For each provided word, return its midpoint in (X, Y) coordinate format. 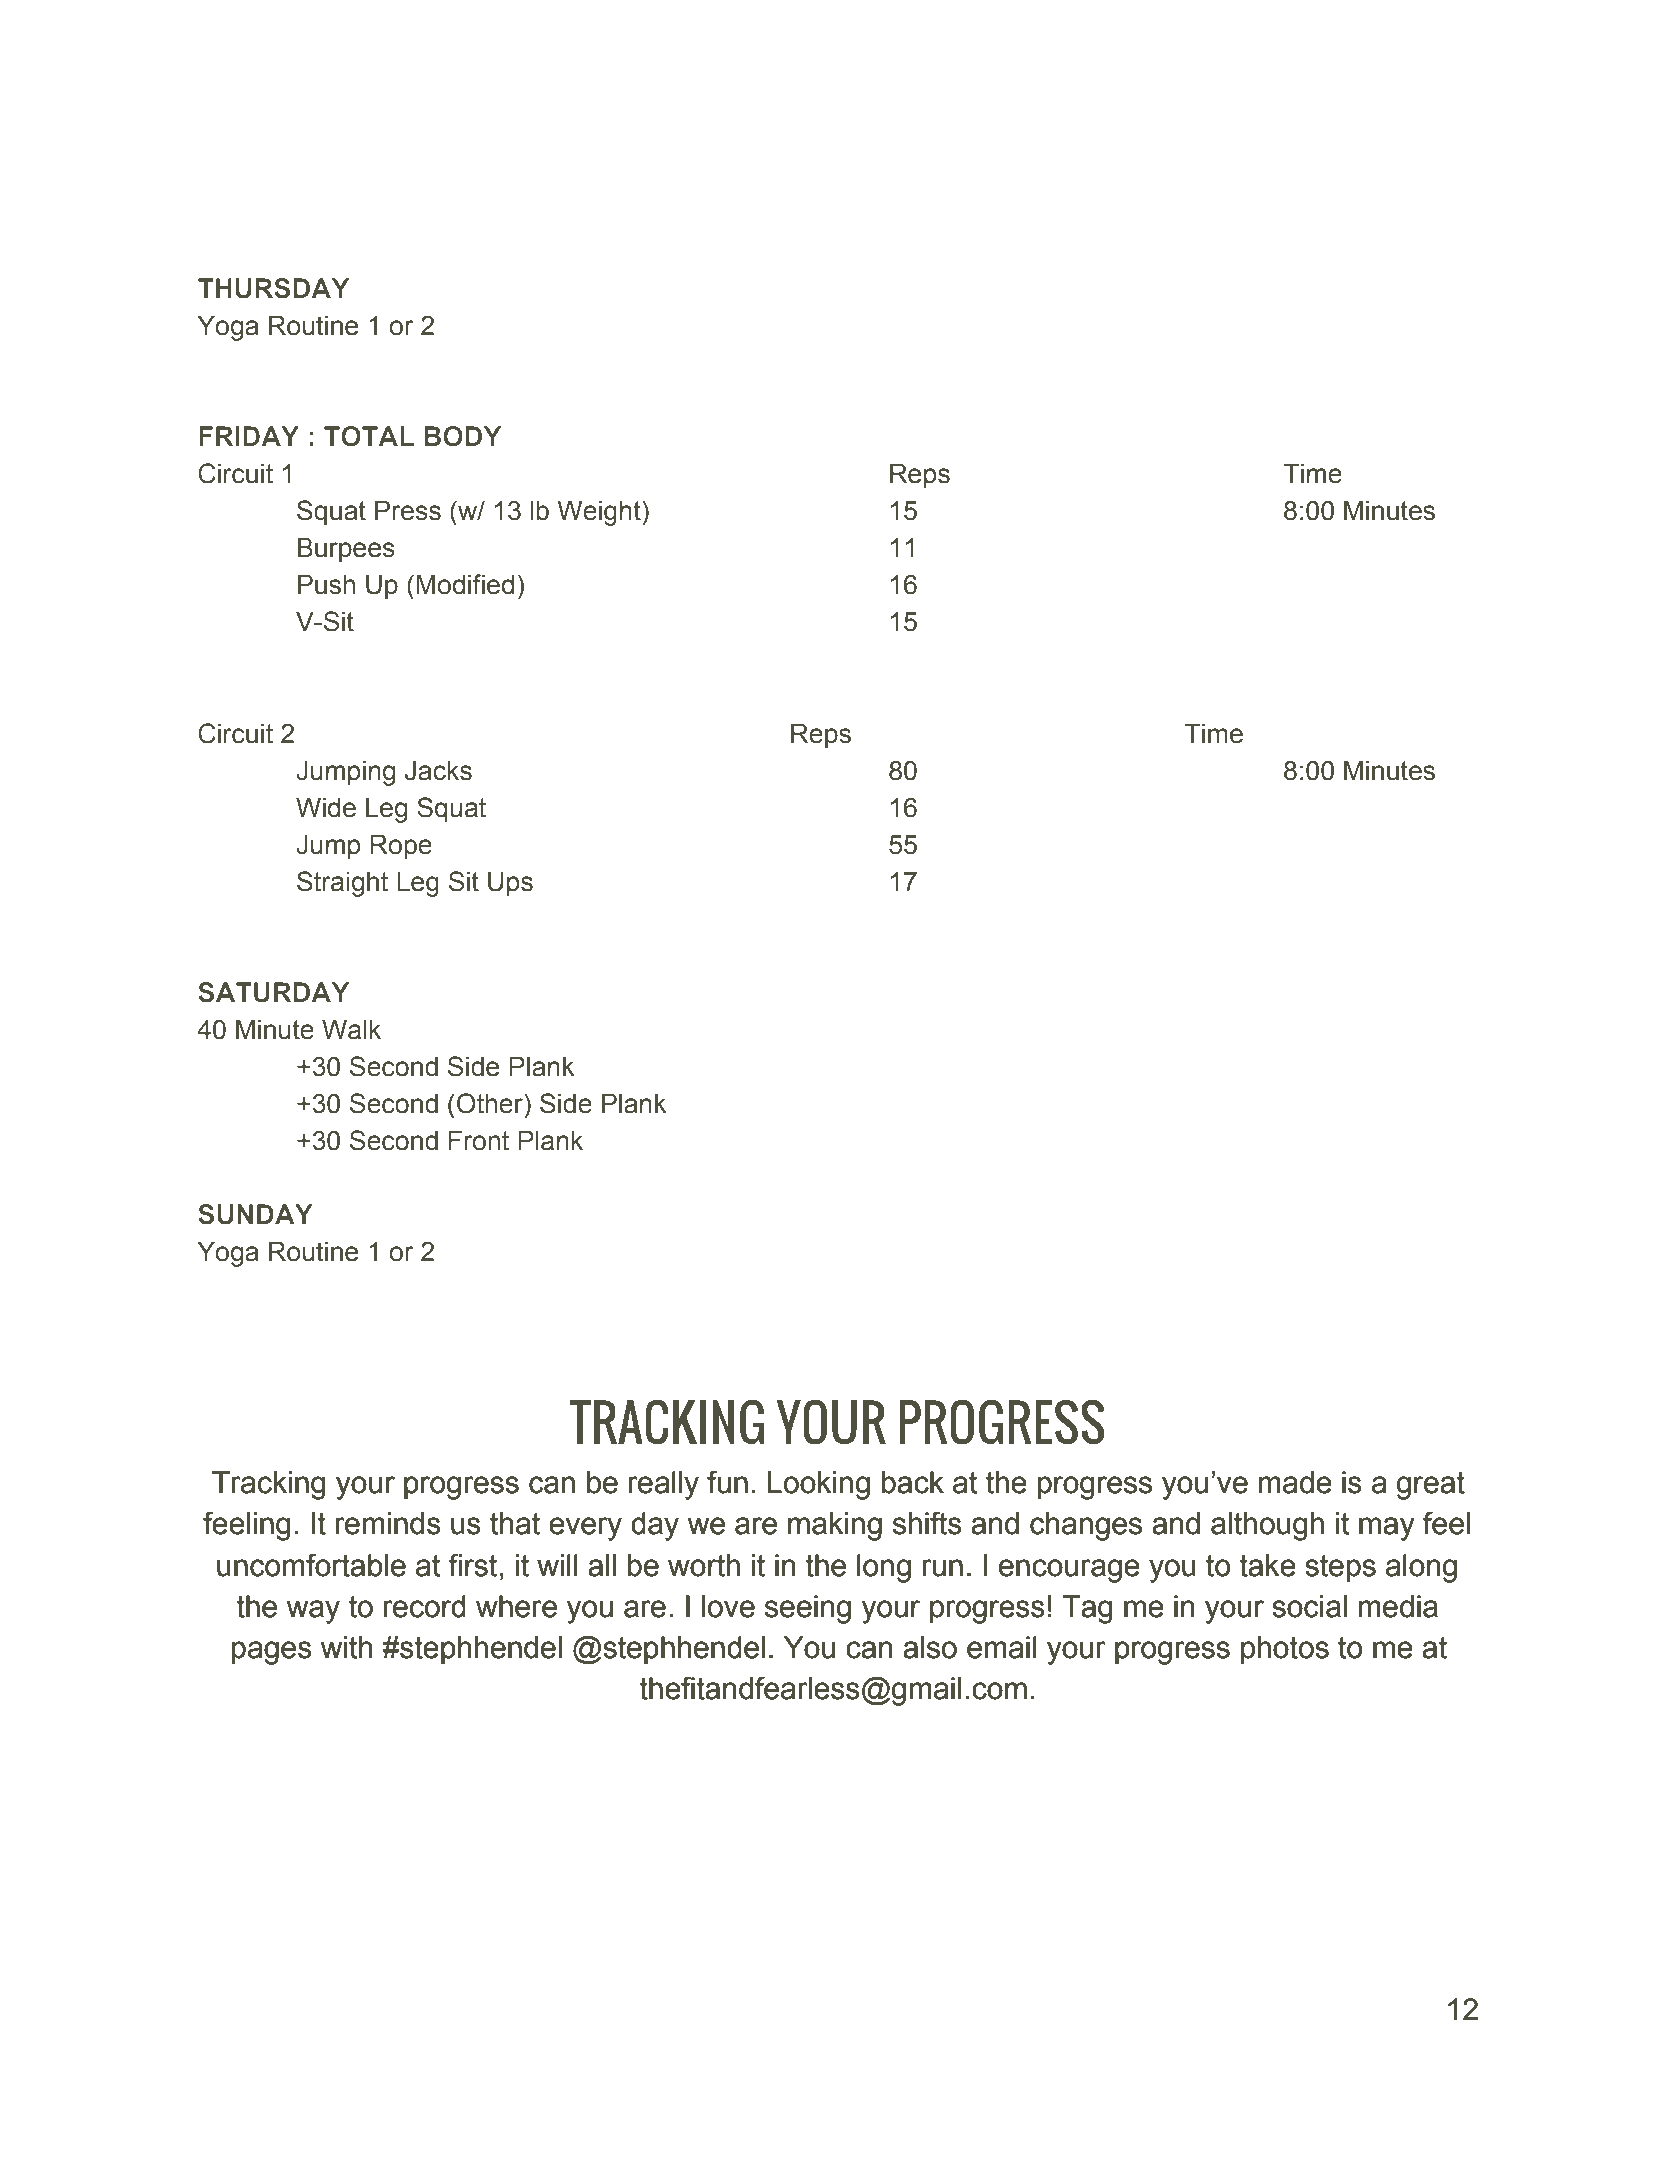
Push (326, 585)
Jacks (438, 771)
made (1295, 1482)
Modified (465, 584)
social (1309, 1606)
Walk (351, 1030)
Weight (600, 513)
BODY (463, 436)
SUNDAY (255, 1214)
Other (491, 1103)
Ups (510, 884)
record (425, 1606)
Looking (819, 1485)
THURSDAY (273, 288)
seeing (808, 1609)
